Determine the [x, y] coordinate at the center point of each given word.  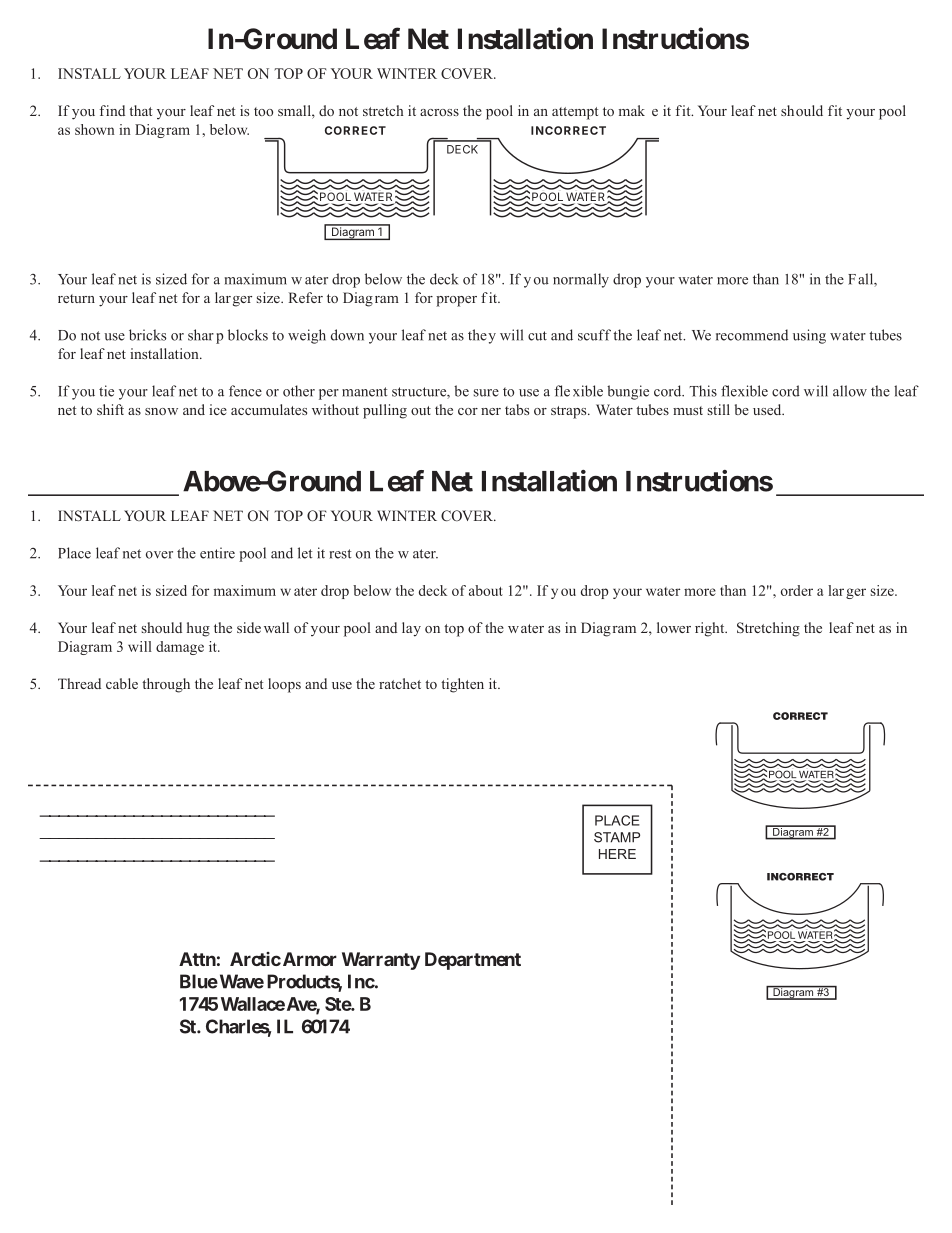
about [486, 590]
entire [217, 553]
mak [632, 110]
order [797, 590]
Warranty [381, 961]
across [439, 112]
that [140, 110]
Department [473, 961]
